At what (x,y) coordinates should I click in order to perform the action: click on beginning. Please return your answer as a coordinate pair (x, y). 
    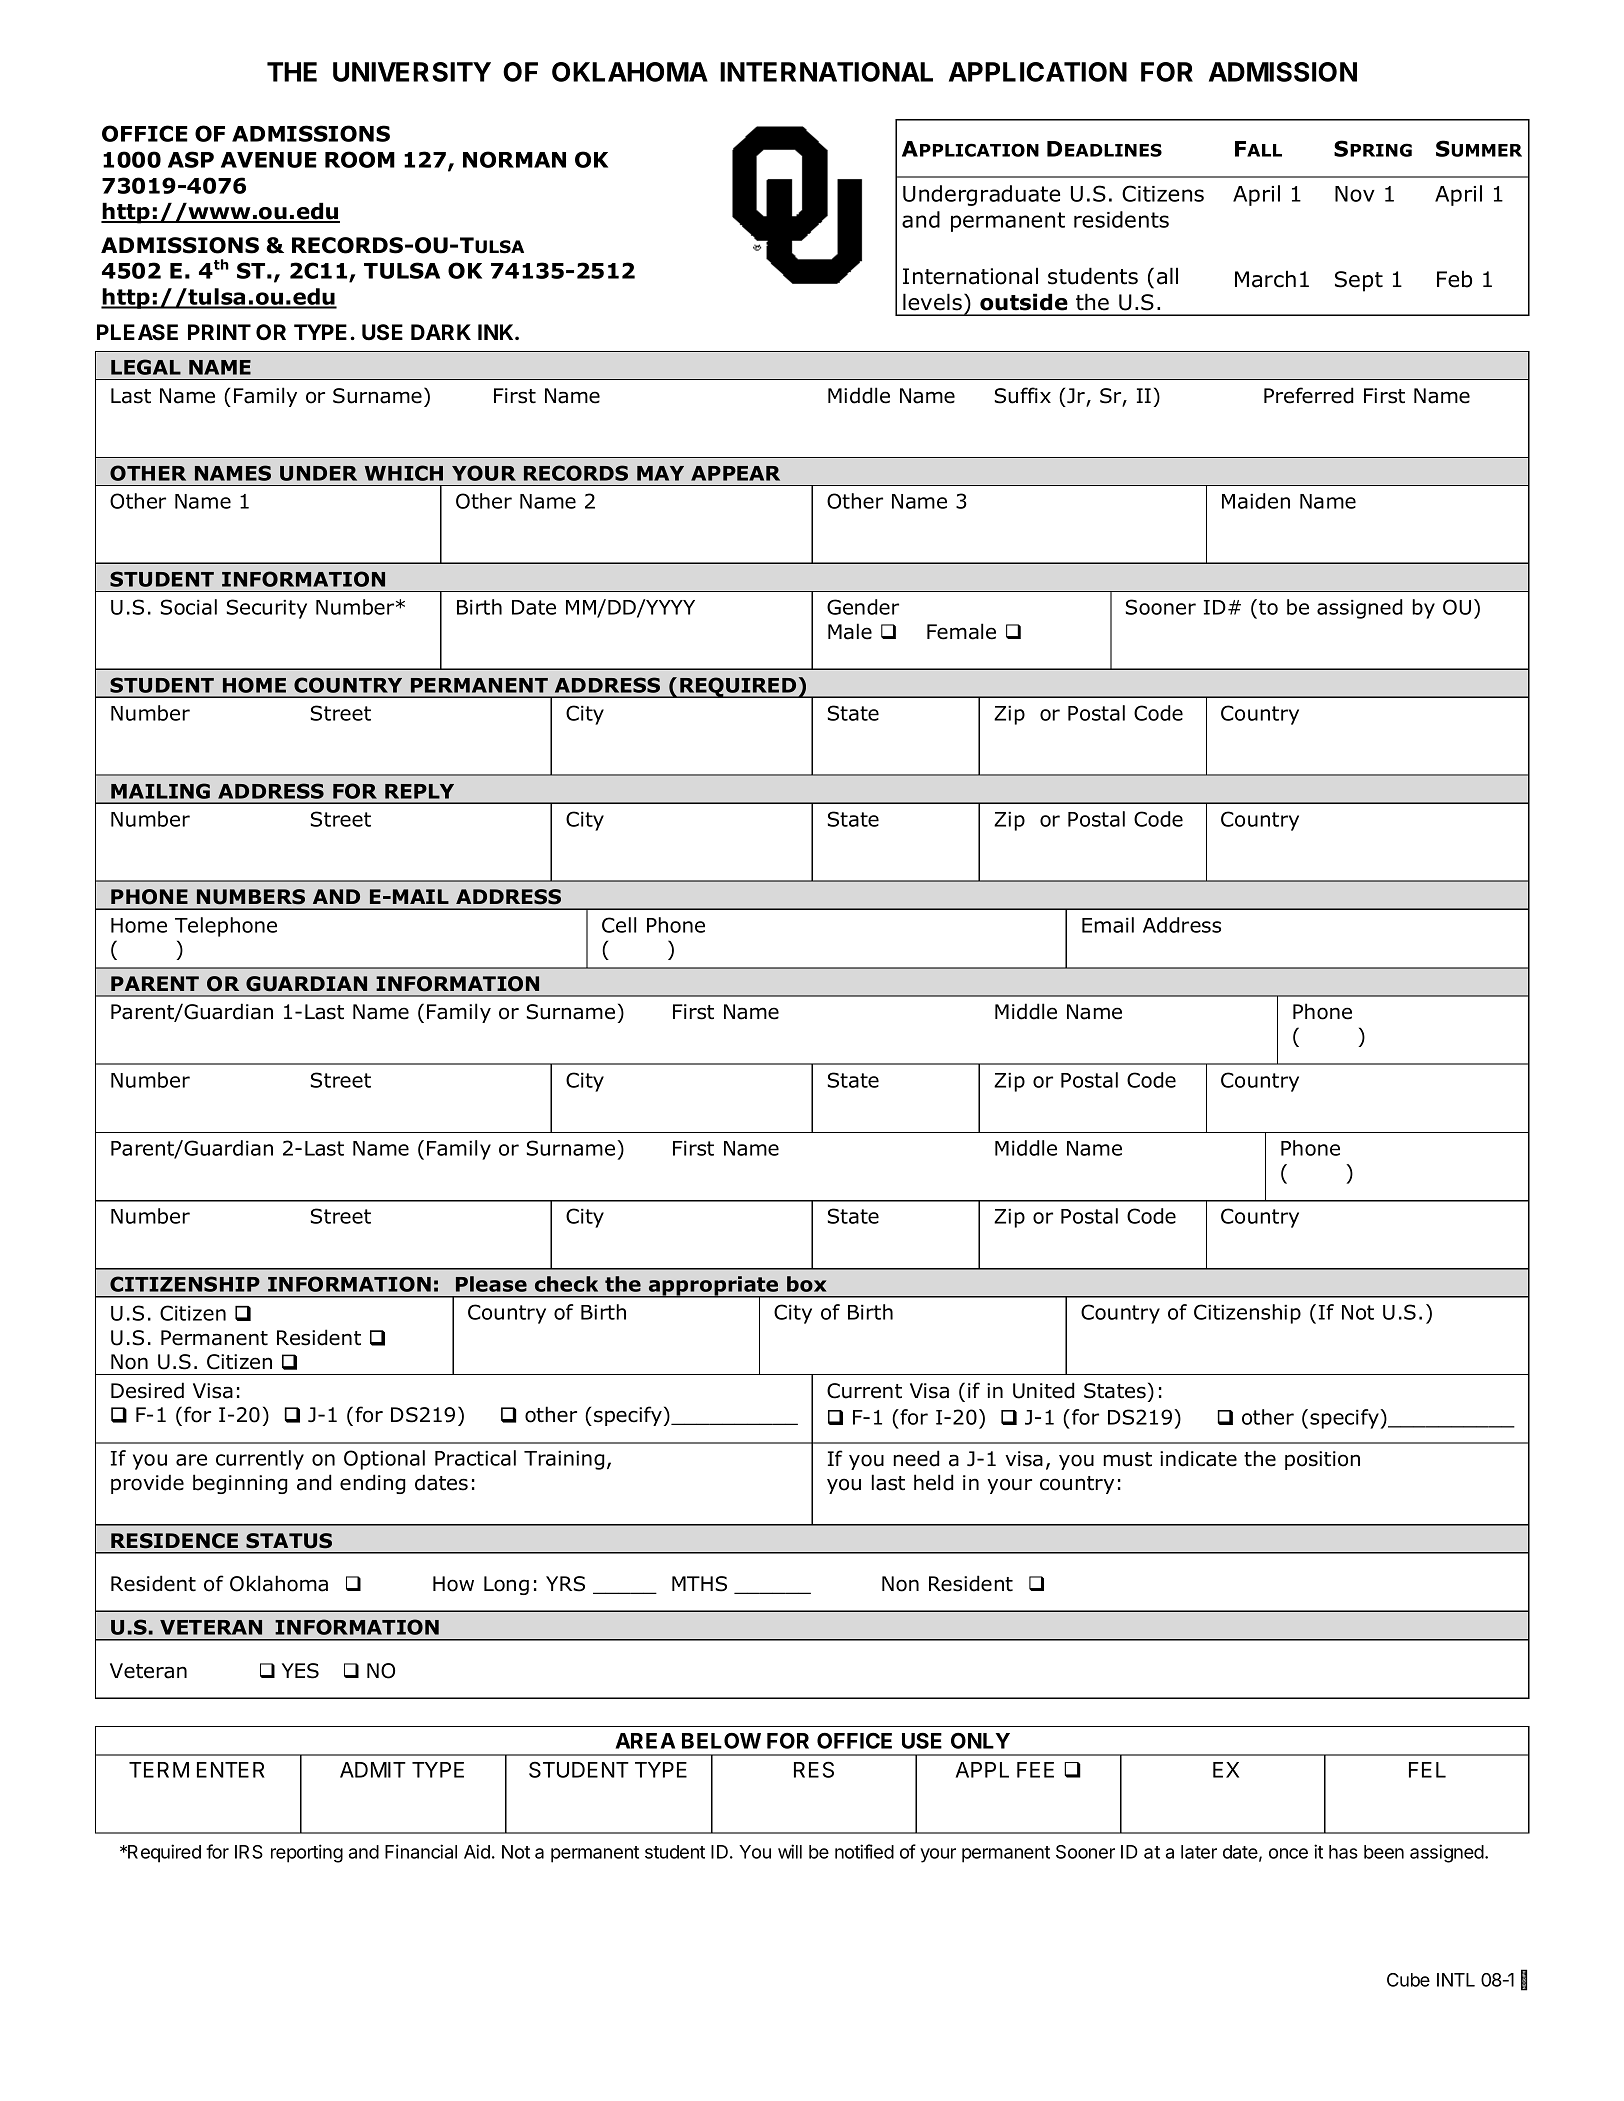
    Looking at the image, I should click on (240, 1484).
